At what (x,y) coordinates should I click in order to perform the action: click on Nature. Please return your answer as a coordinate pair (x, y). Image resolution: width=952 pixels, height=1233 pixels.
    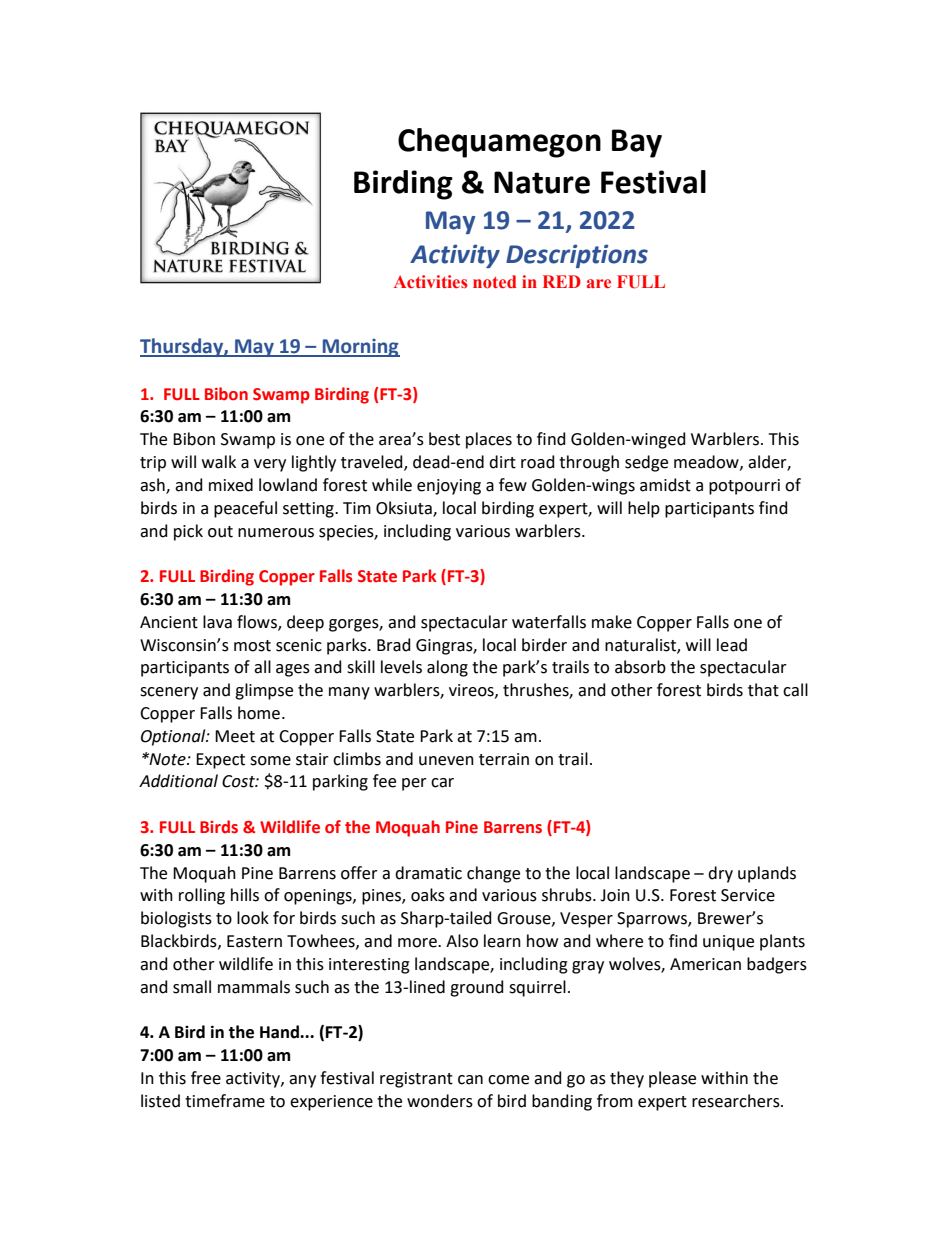
    Looking at the image, I should click on (542, 182).
